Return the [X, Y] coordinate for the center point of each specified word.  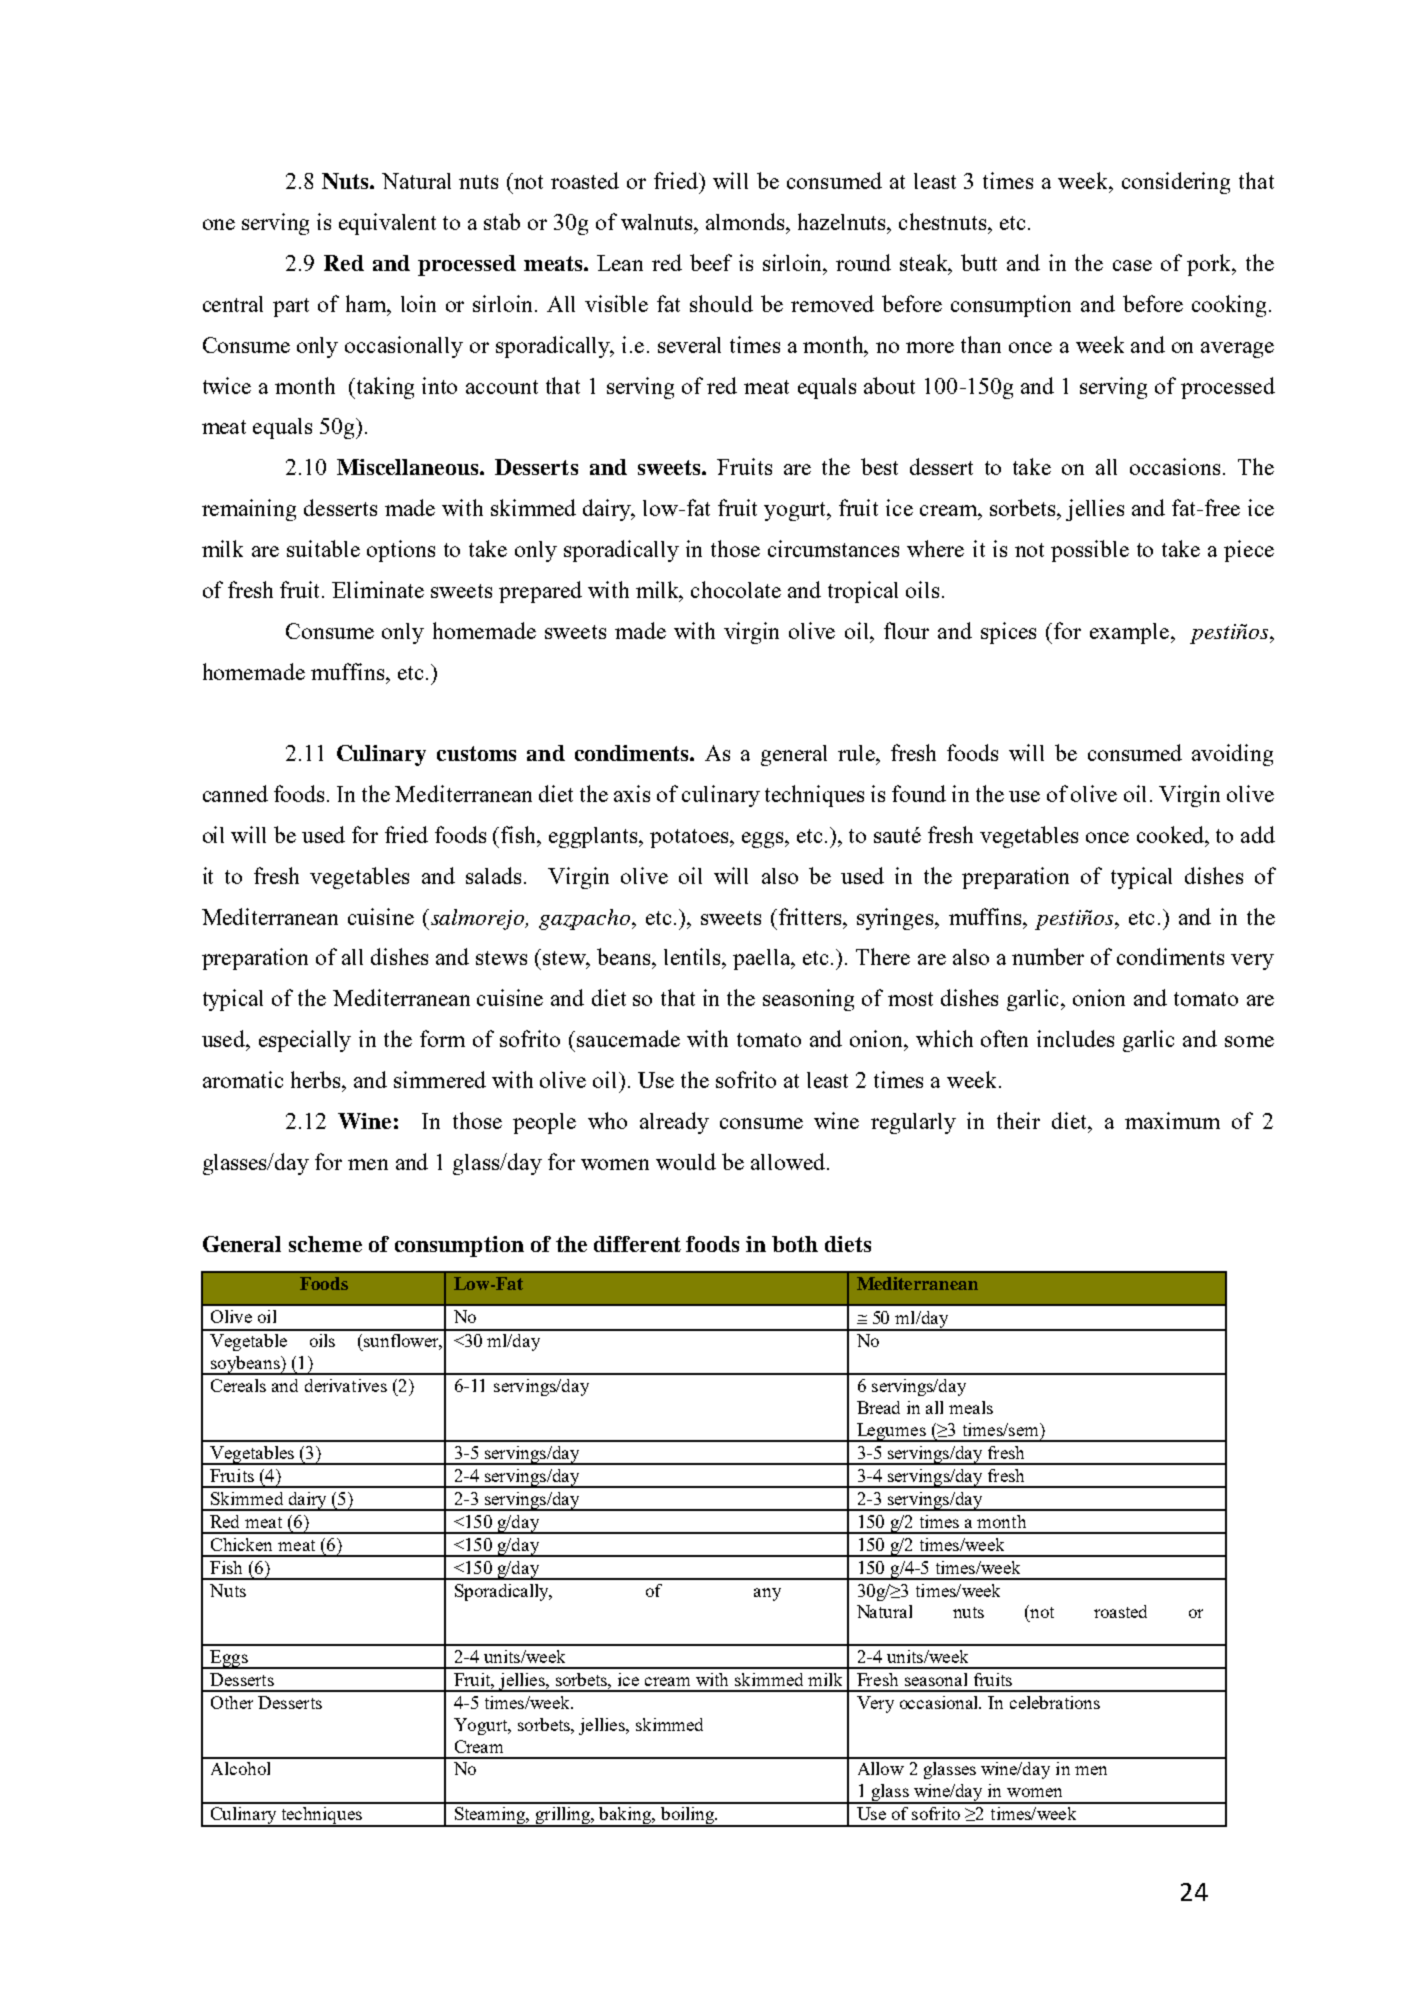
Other [232, 1702]
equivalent [387, 224]
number [1048, 956]
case [1132, 265]
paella [763, 959]
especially [305, 1041]
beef [711, 262]
